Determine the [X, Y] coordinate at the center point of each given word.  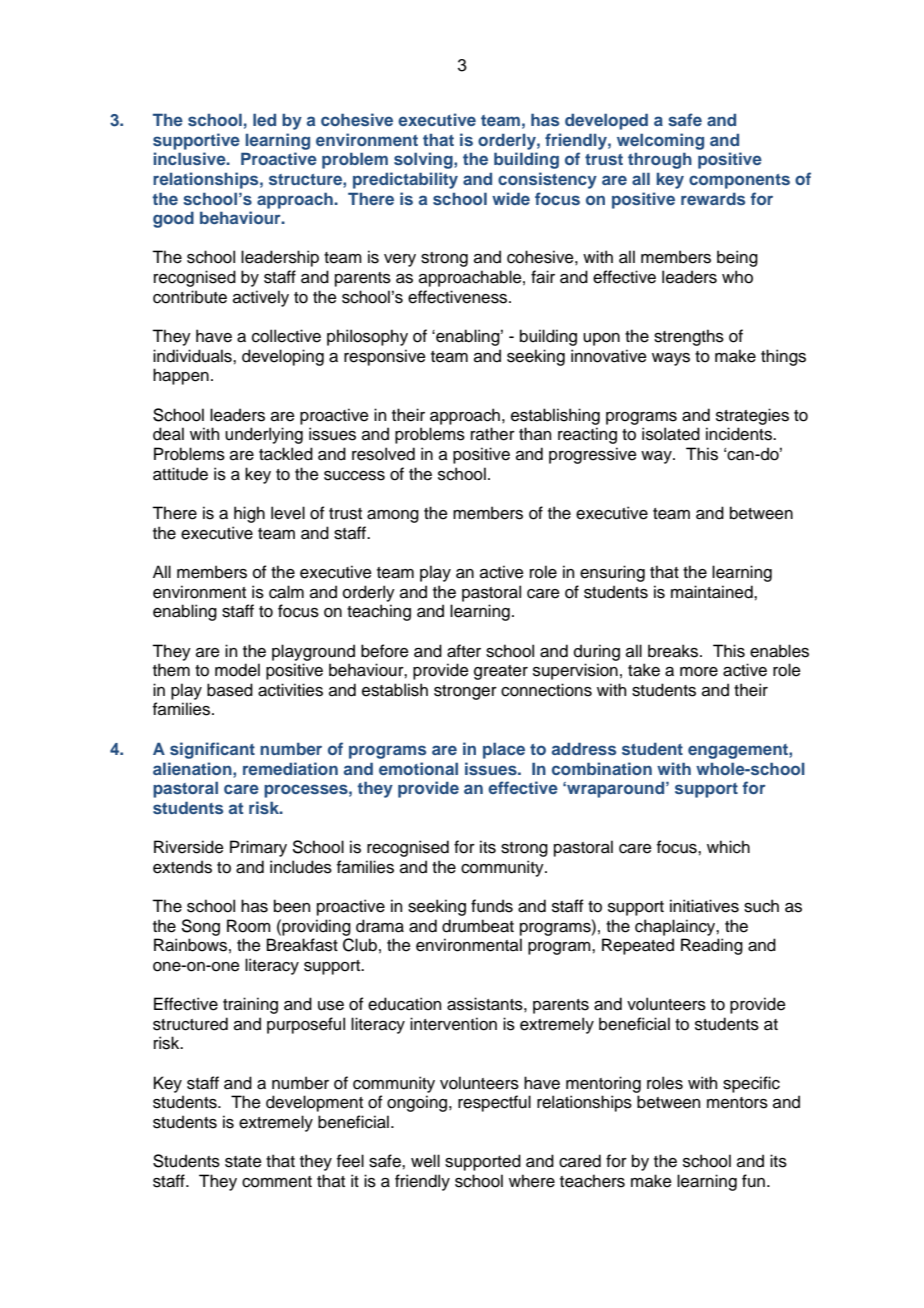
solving [424, 160]
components [739, 181]
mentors [737, 1103]
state [243, 1162]
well [425, 1161]
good [173, 219]
